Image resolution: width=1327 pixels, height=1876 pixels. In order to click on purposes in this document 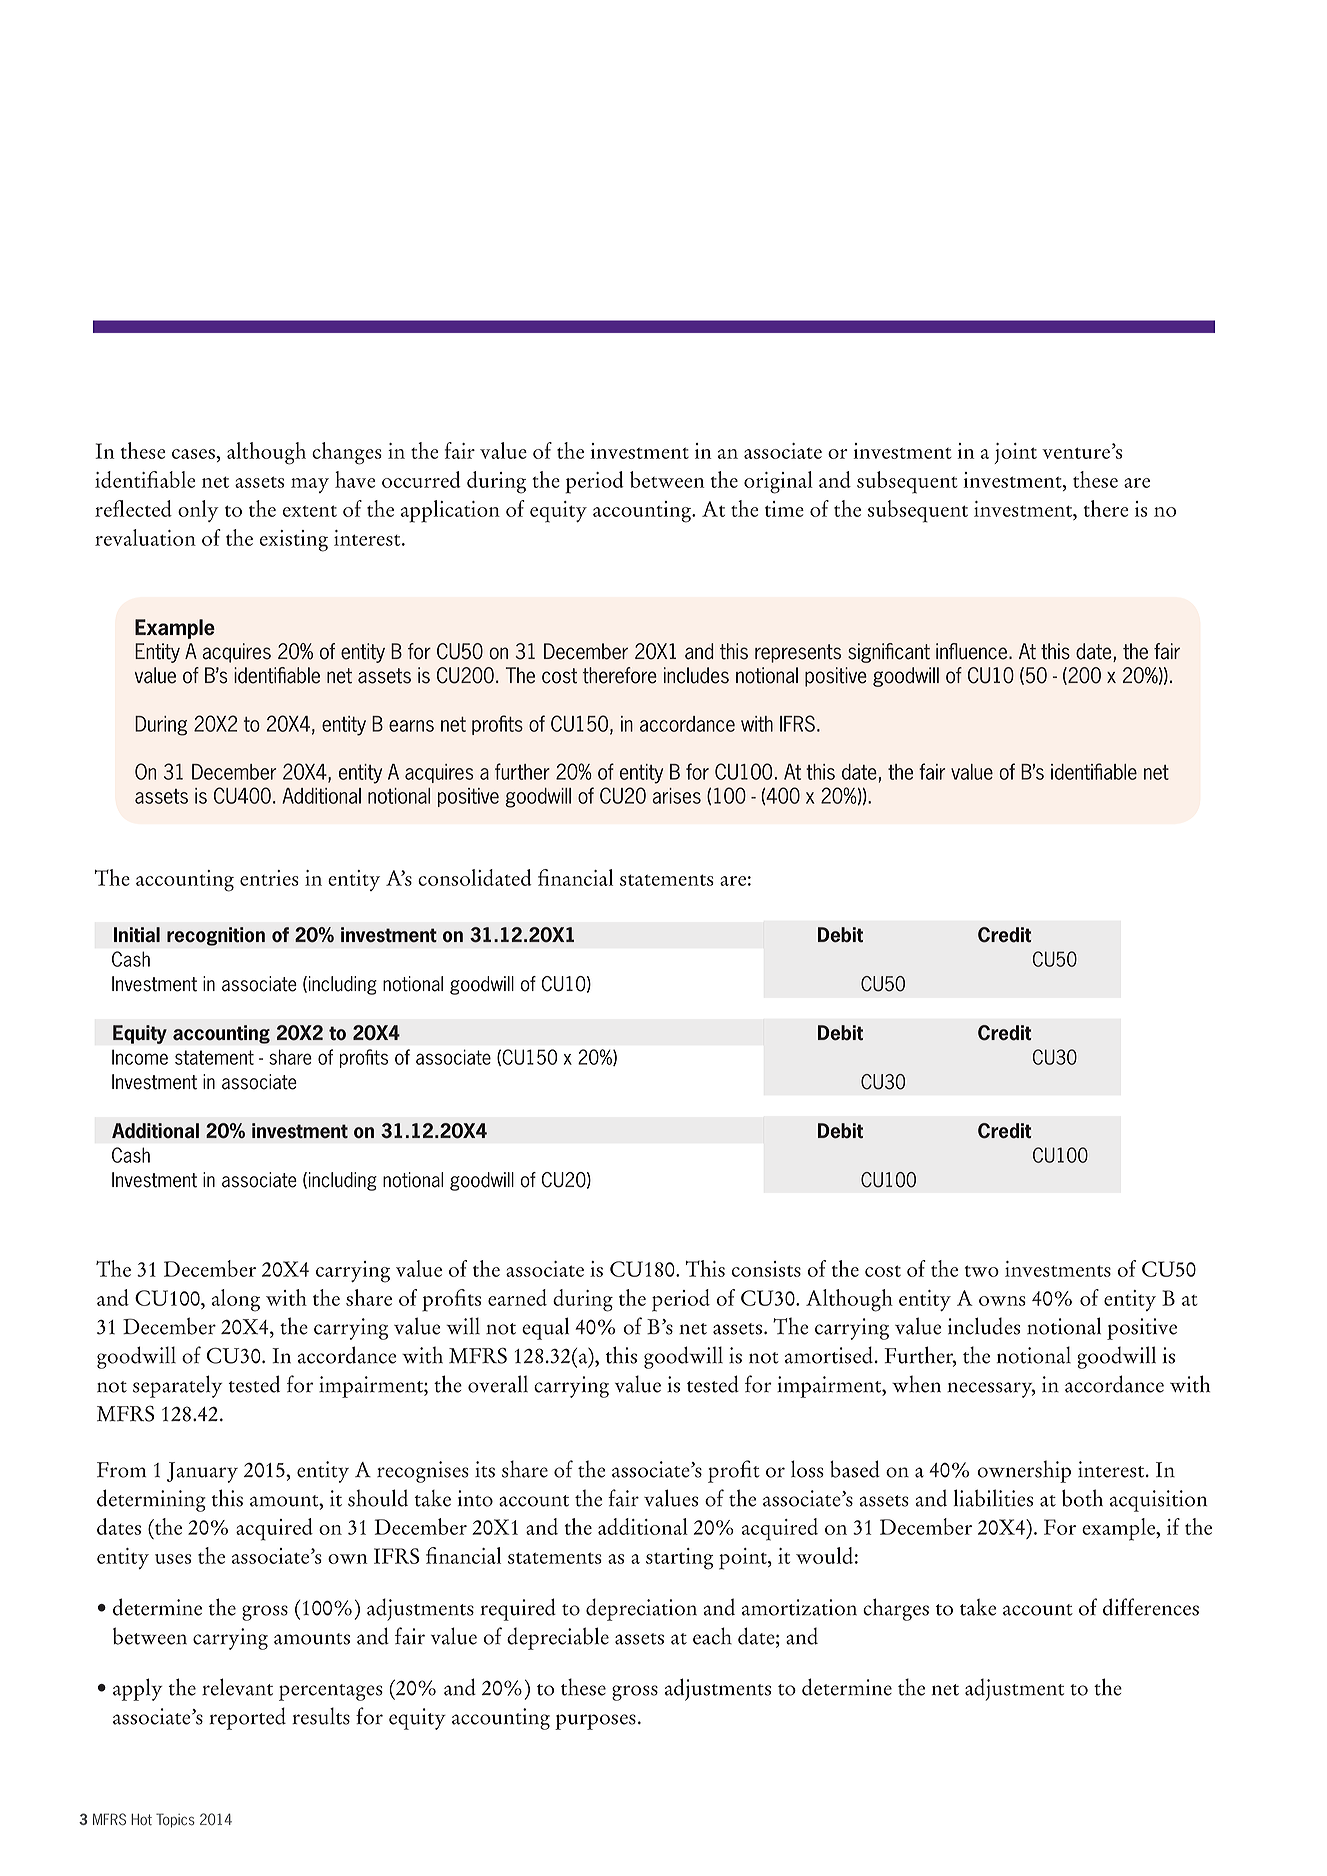, I will do `click(595, 1722)`.
